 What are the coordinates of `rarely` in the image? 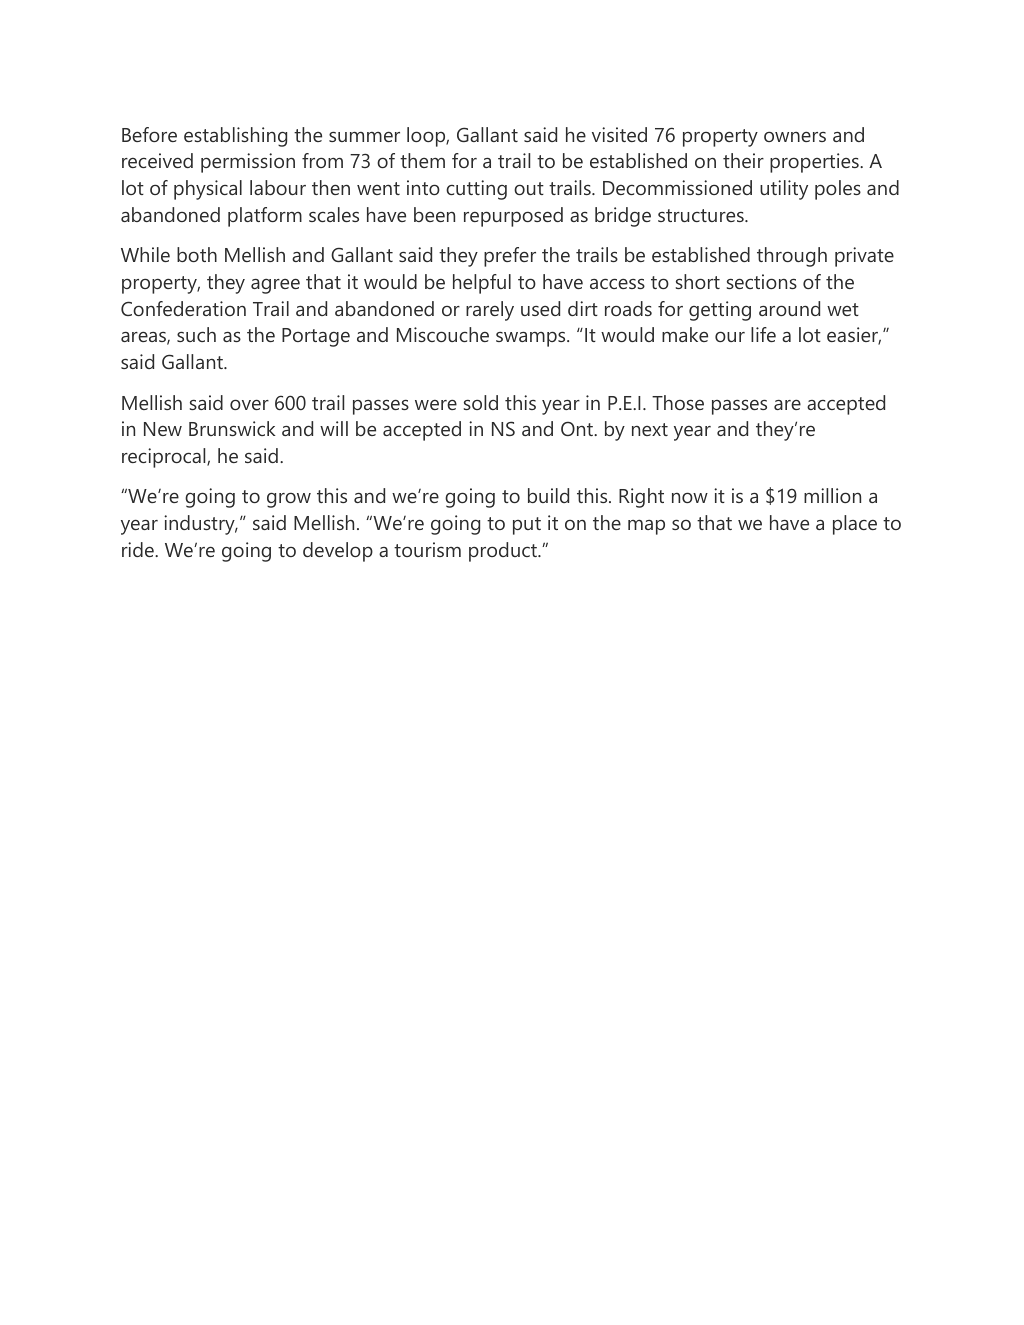 It's located at (490, 311).
